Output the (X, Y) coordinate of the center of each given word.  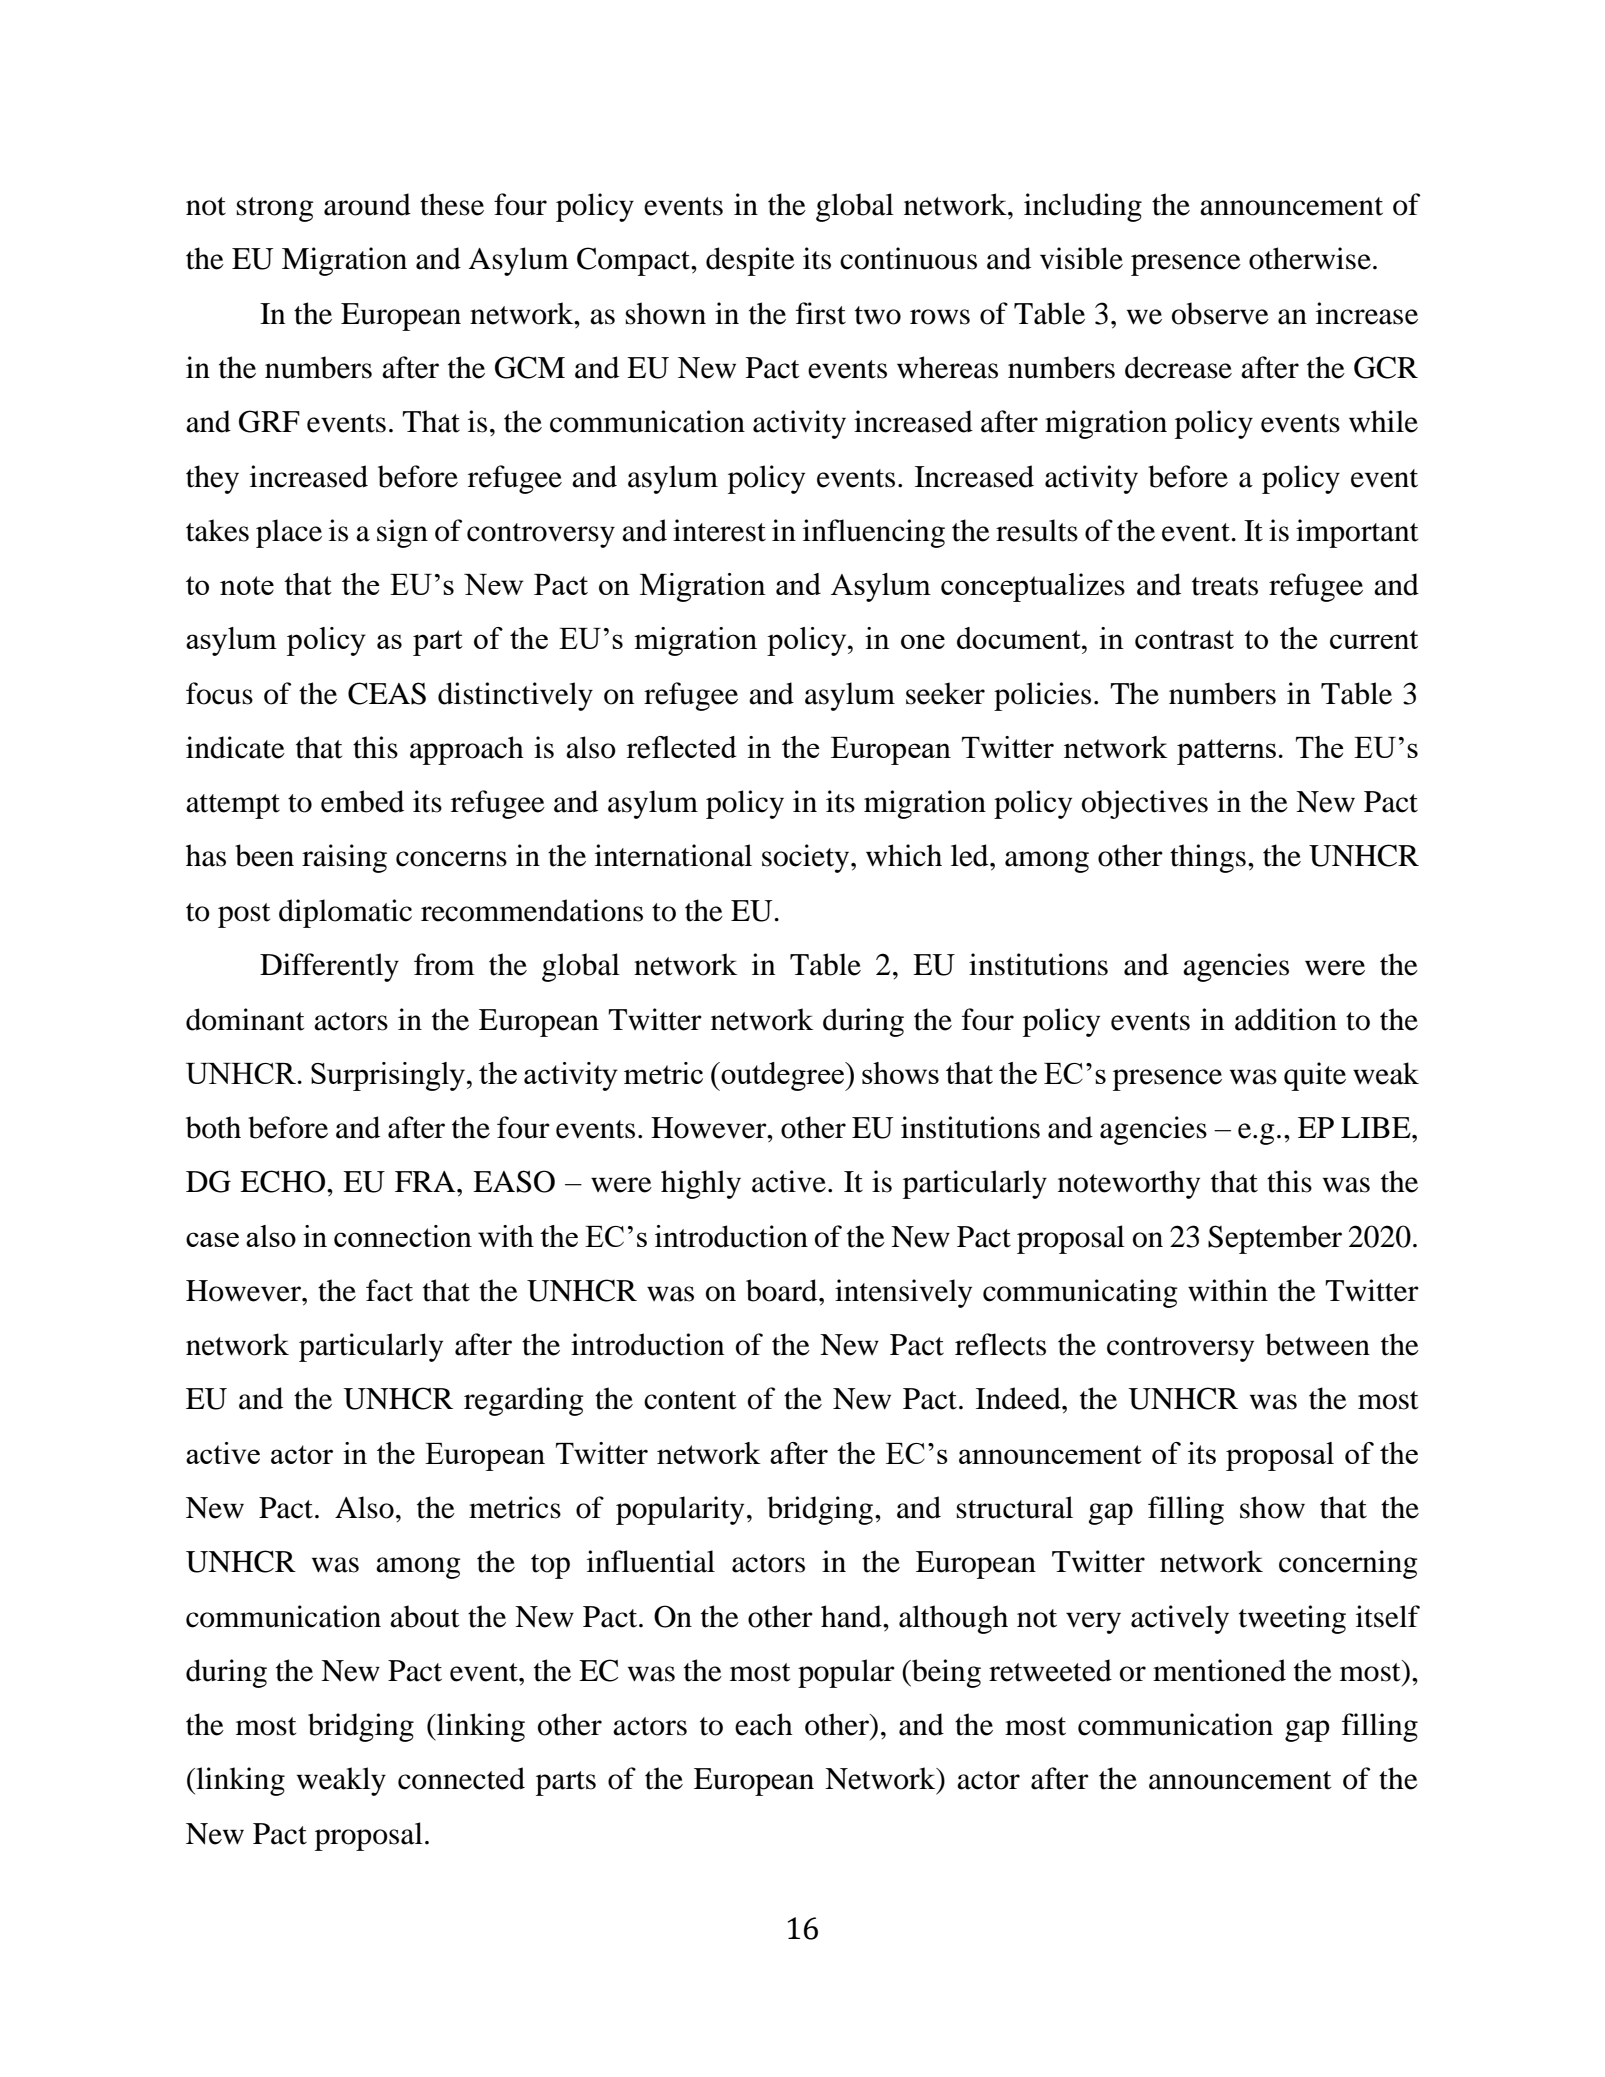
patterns (1226, 752)
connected (461, 1778)
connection (403, 1236)
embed (362, 801)
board (783, 1290)
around (367, 204)
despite (750, 261)
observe (1220, 313)
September (1275, 1239)
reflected (682, 747)
